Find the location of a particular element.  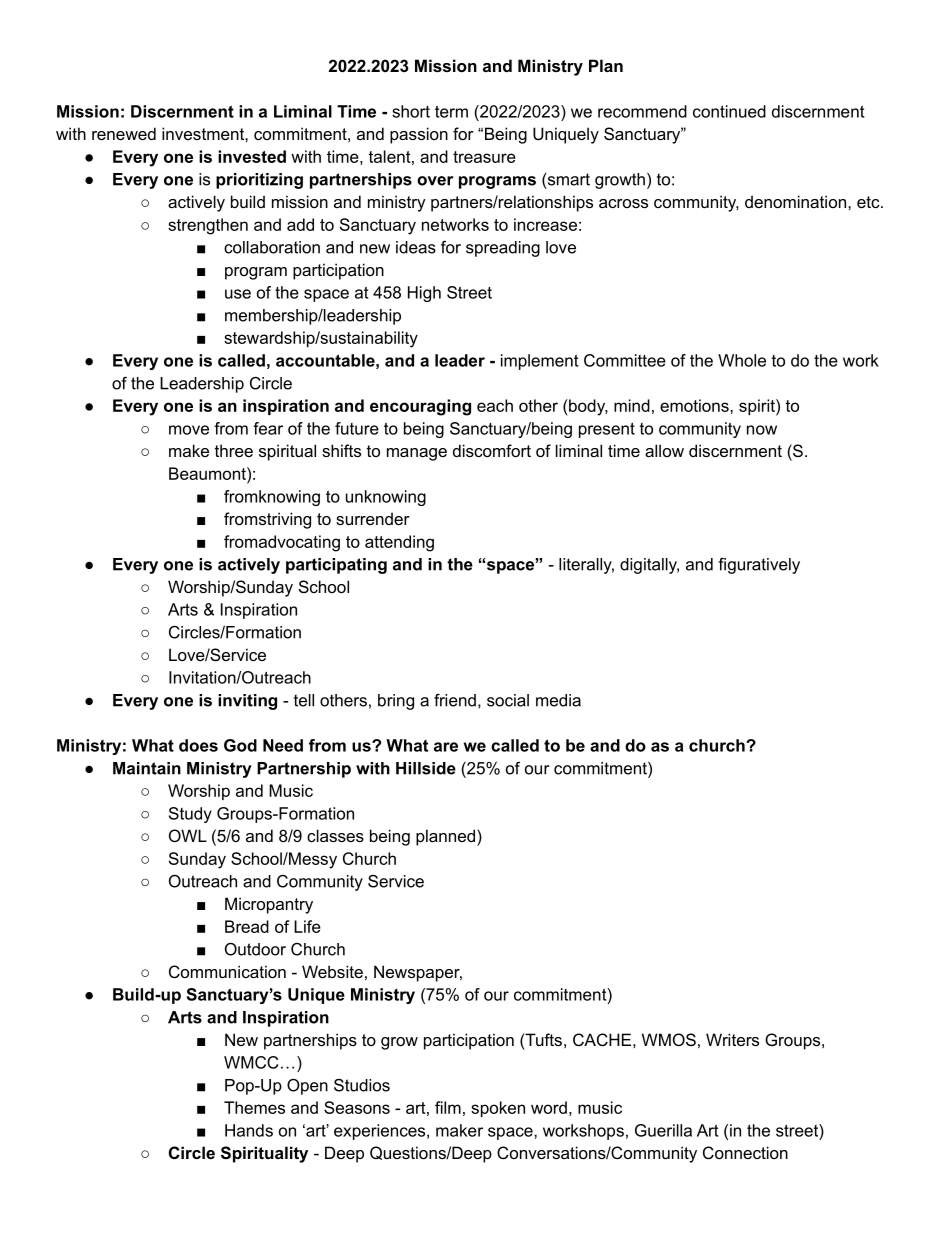

continued is located at coordinates (729, 111).
